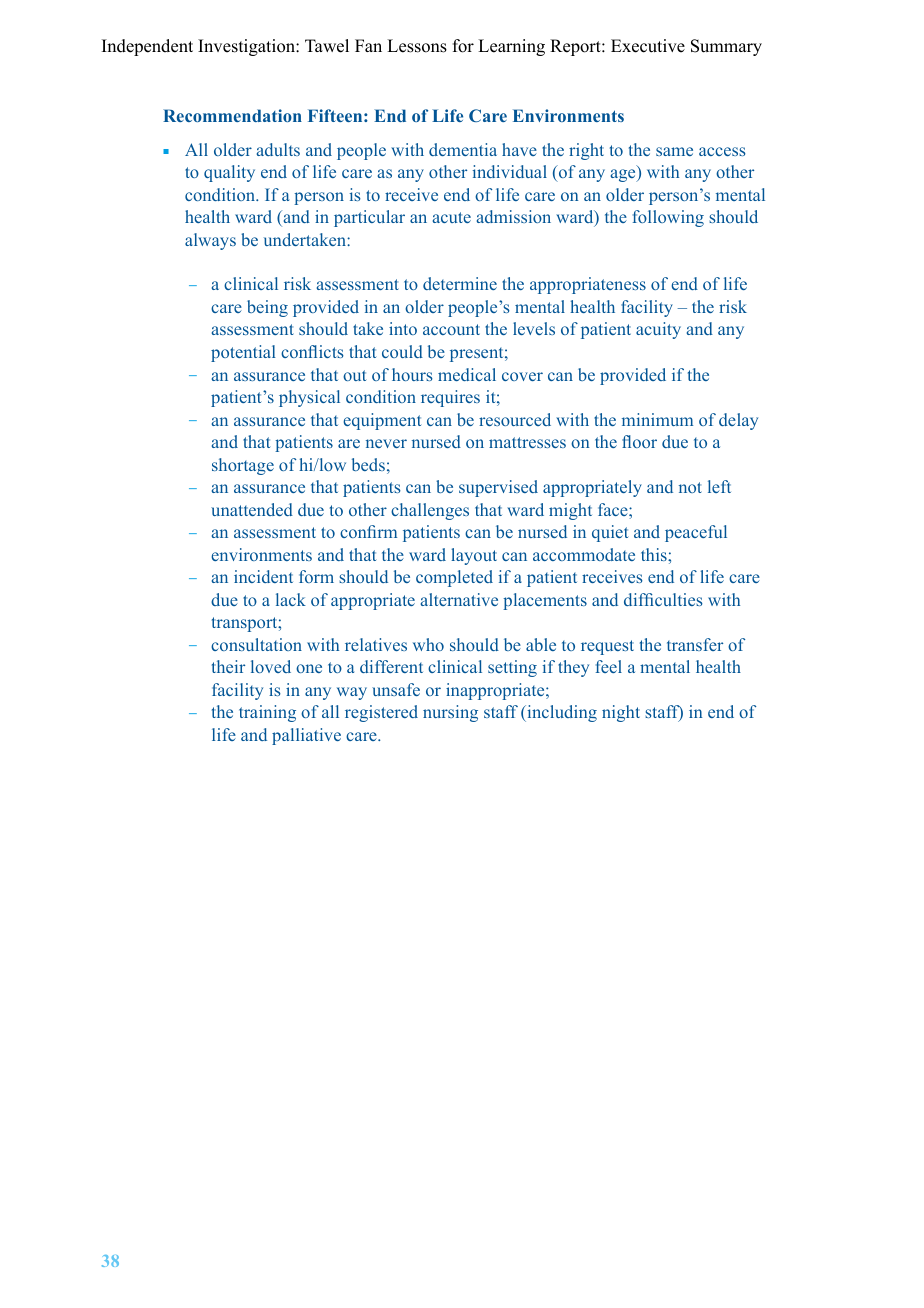  I want to click on being, so click(267, 308).
